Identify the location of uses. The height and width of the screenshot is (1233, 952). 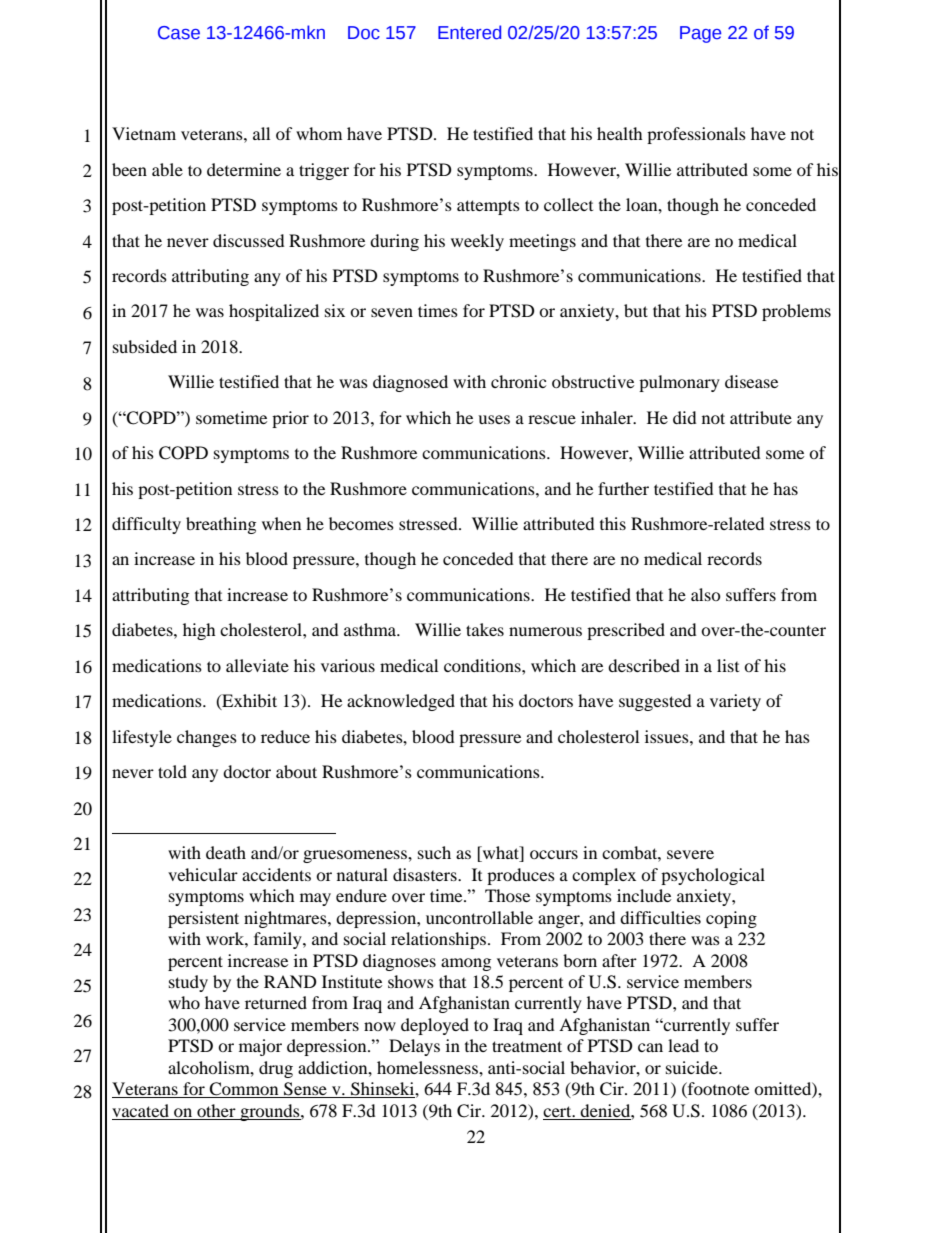
(494, 419).
